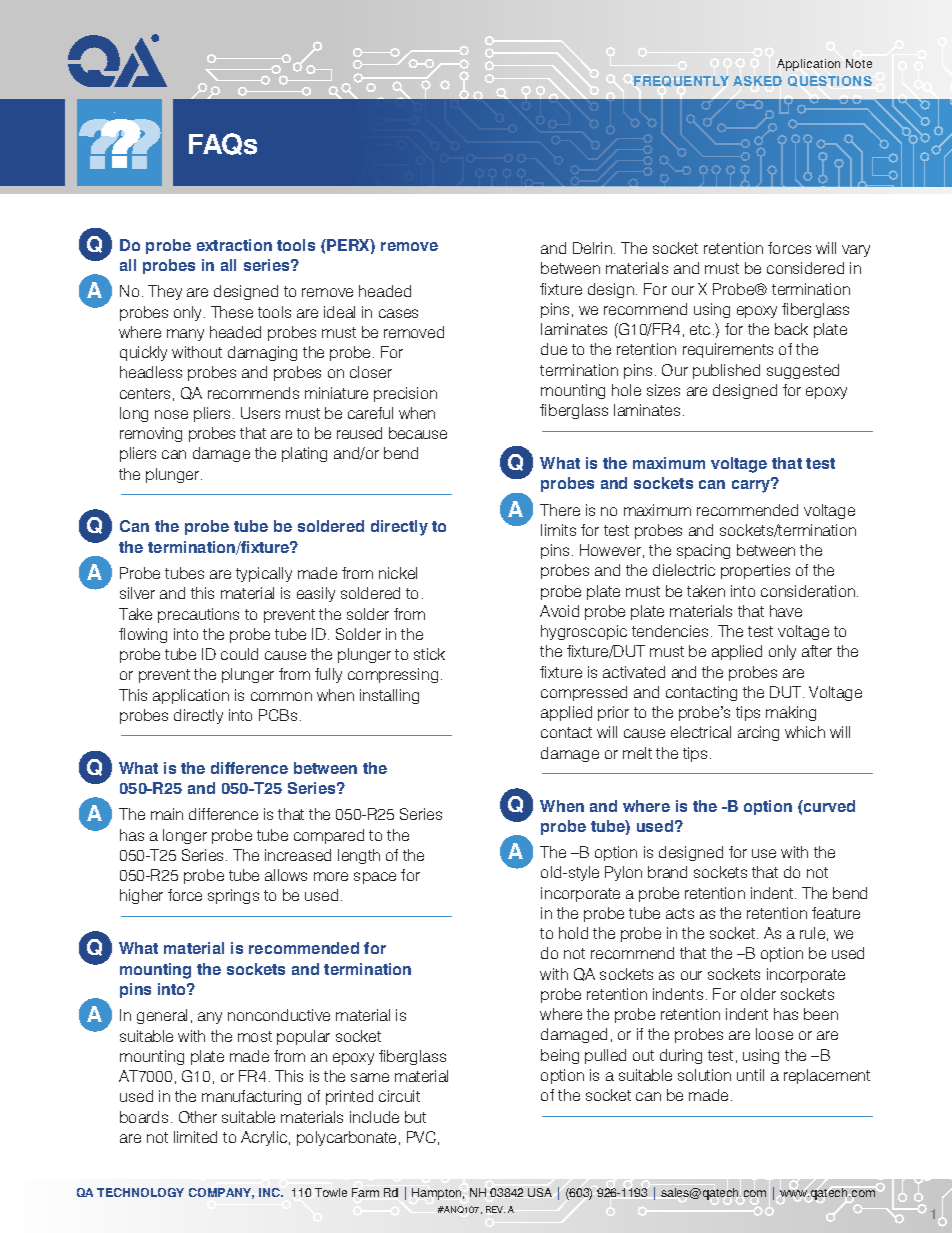  I want to click on extraction, so click(234, 245).
